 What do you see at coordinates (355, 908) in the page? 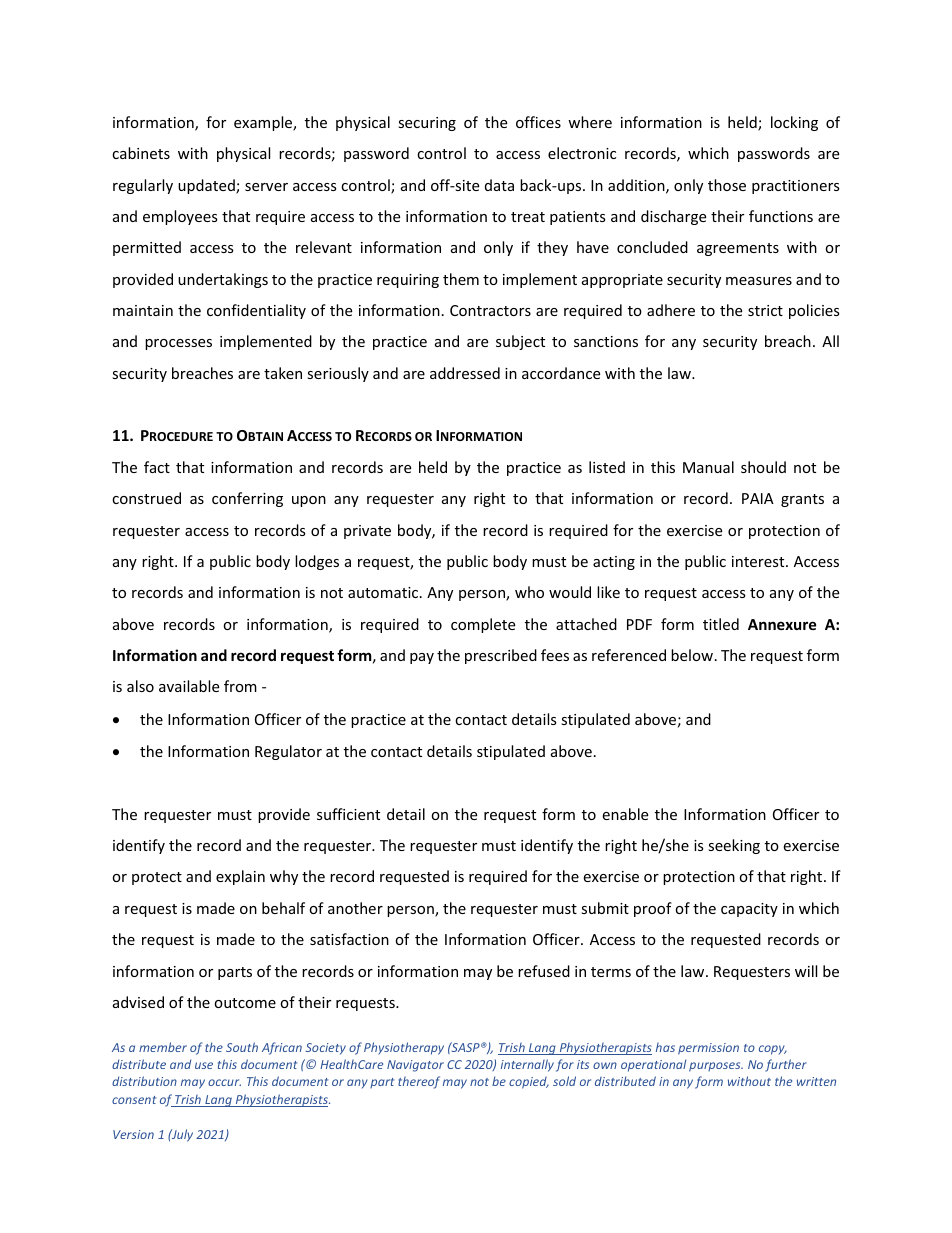
I see `another` at bounding box center [355, 908].
